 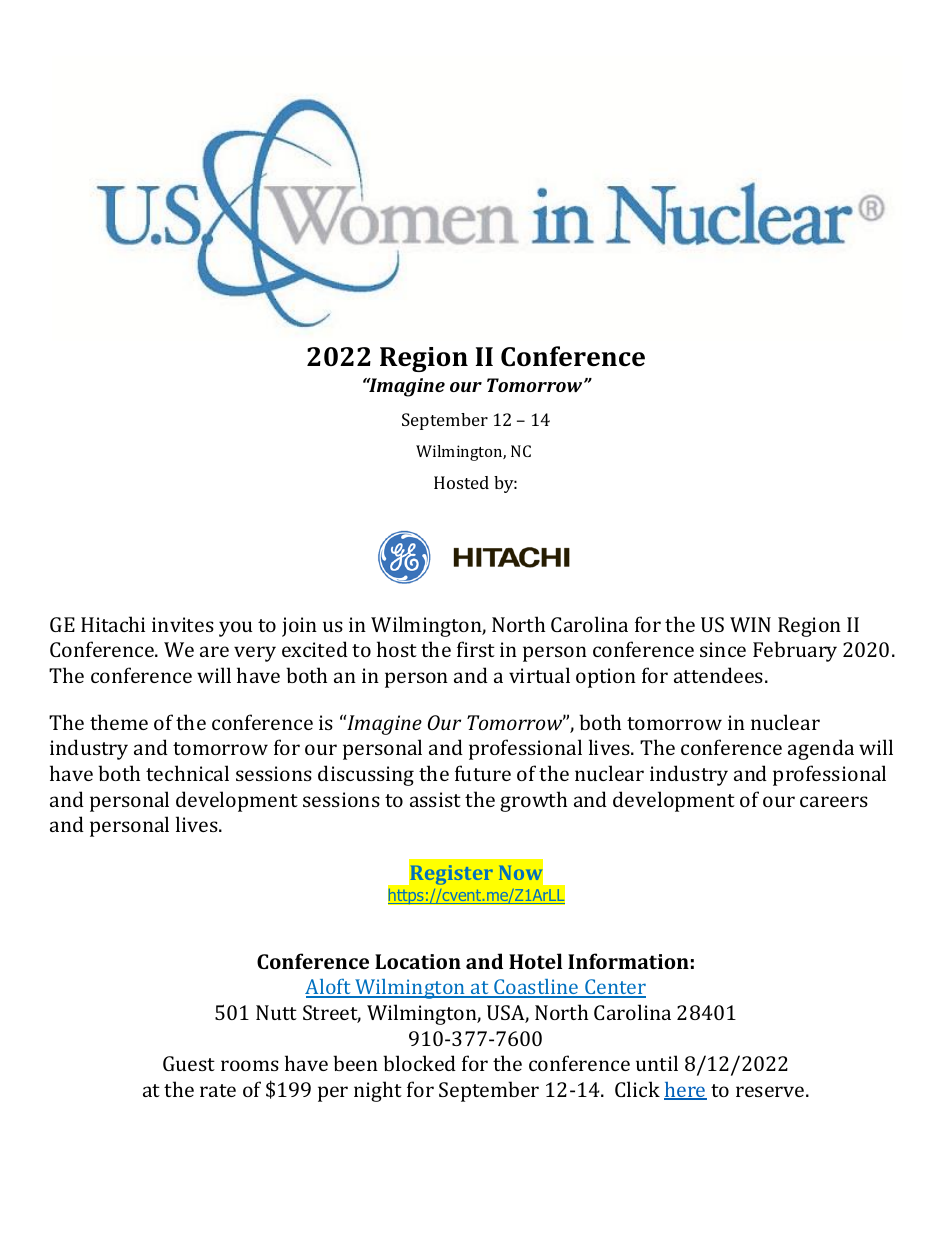 I want to click on rate, so click(x=218, y=1090).
